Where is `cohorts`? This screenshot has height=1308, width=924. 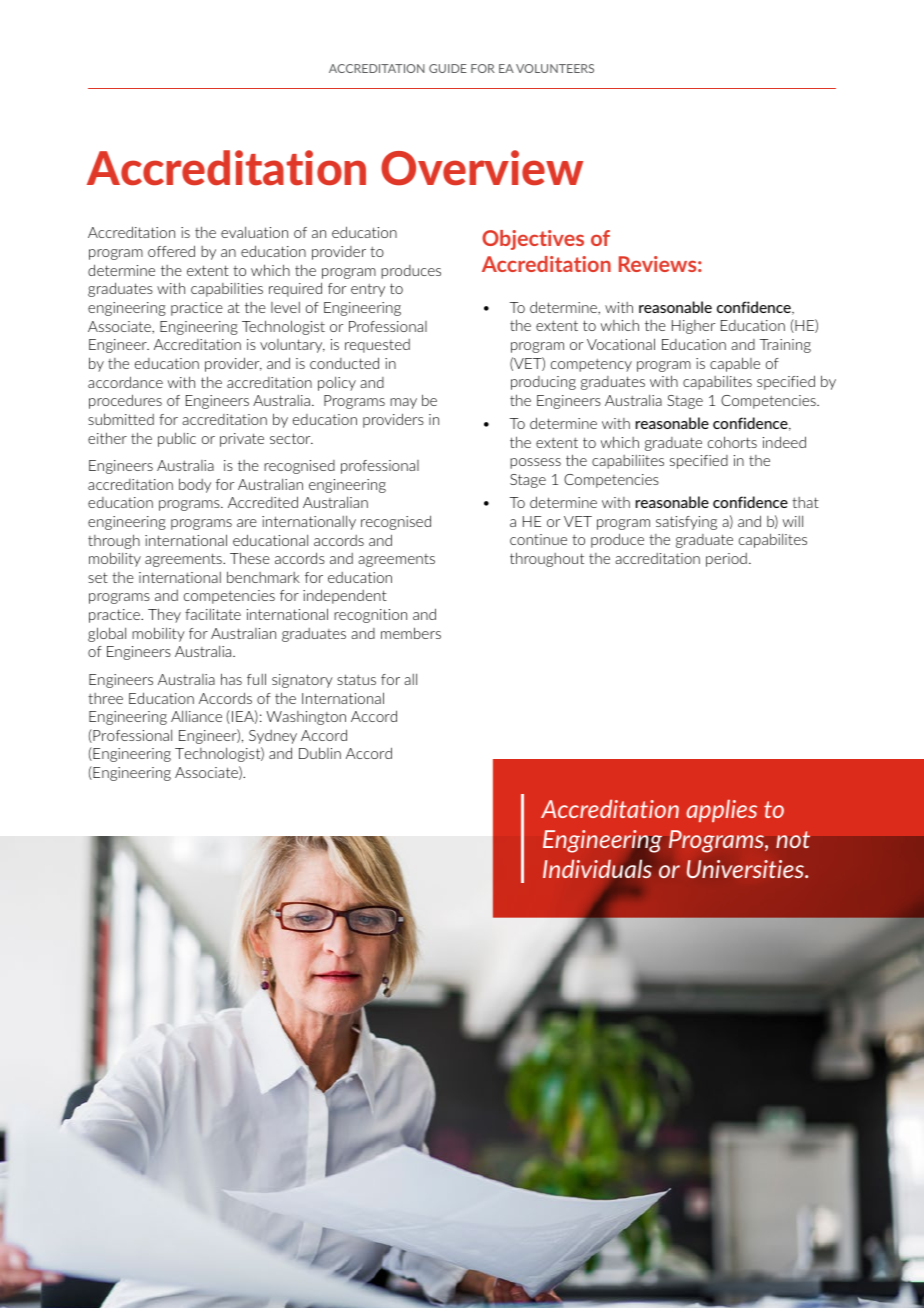
cohorts is located at coordinates (732, 442).
